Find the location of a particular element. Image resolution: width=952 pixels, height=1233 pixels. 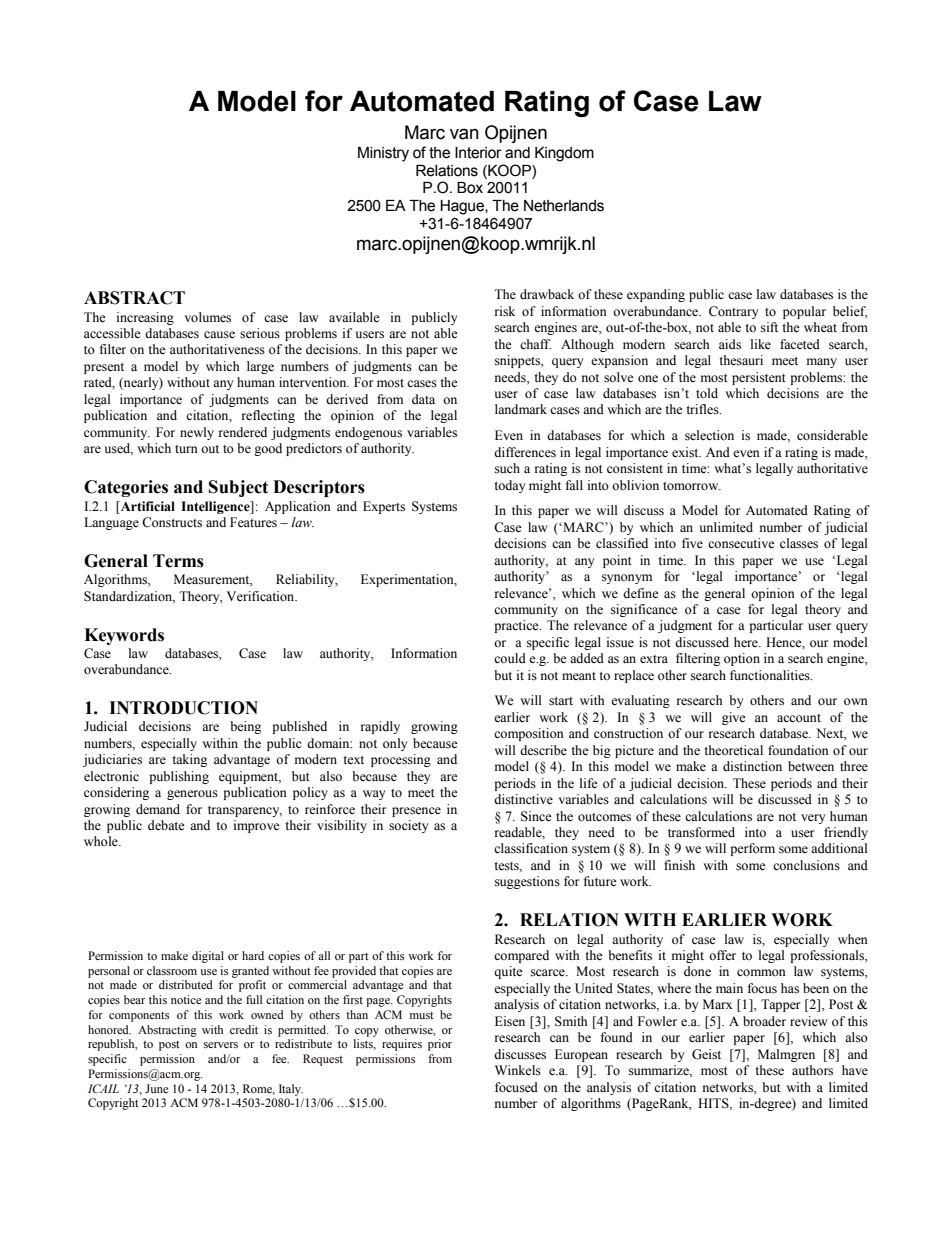

distinctive is located at coordinates (523, 799).
